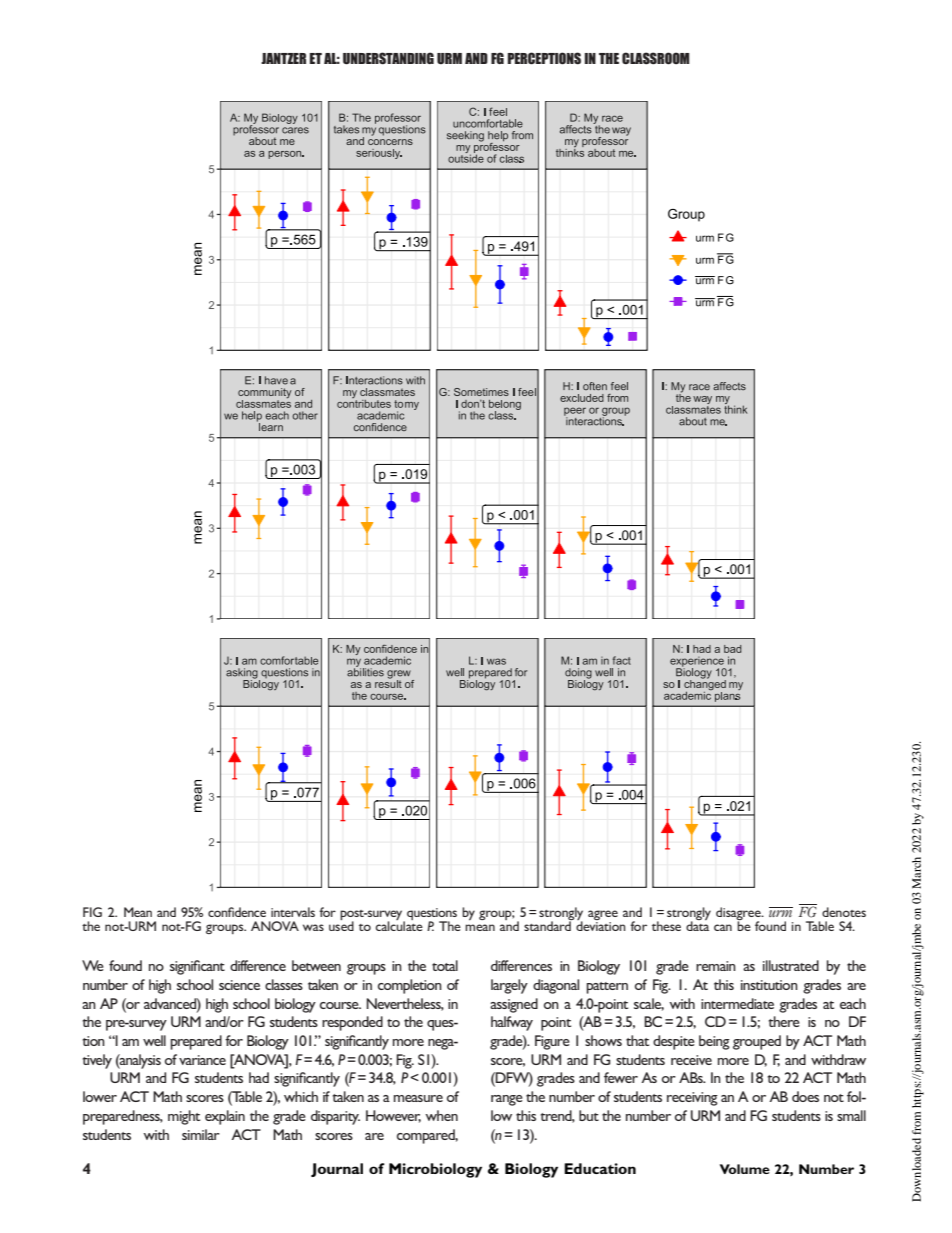 This screenshot has height=1233, width=952. What do you see at coordinates (548, 925) in the screenshot?
I see `standard` at bounding box center [548, 925].
